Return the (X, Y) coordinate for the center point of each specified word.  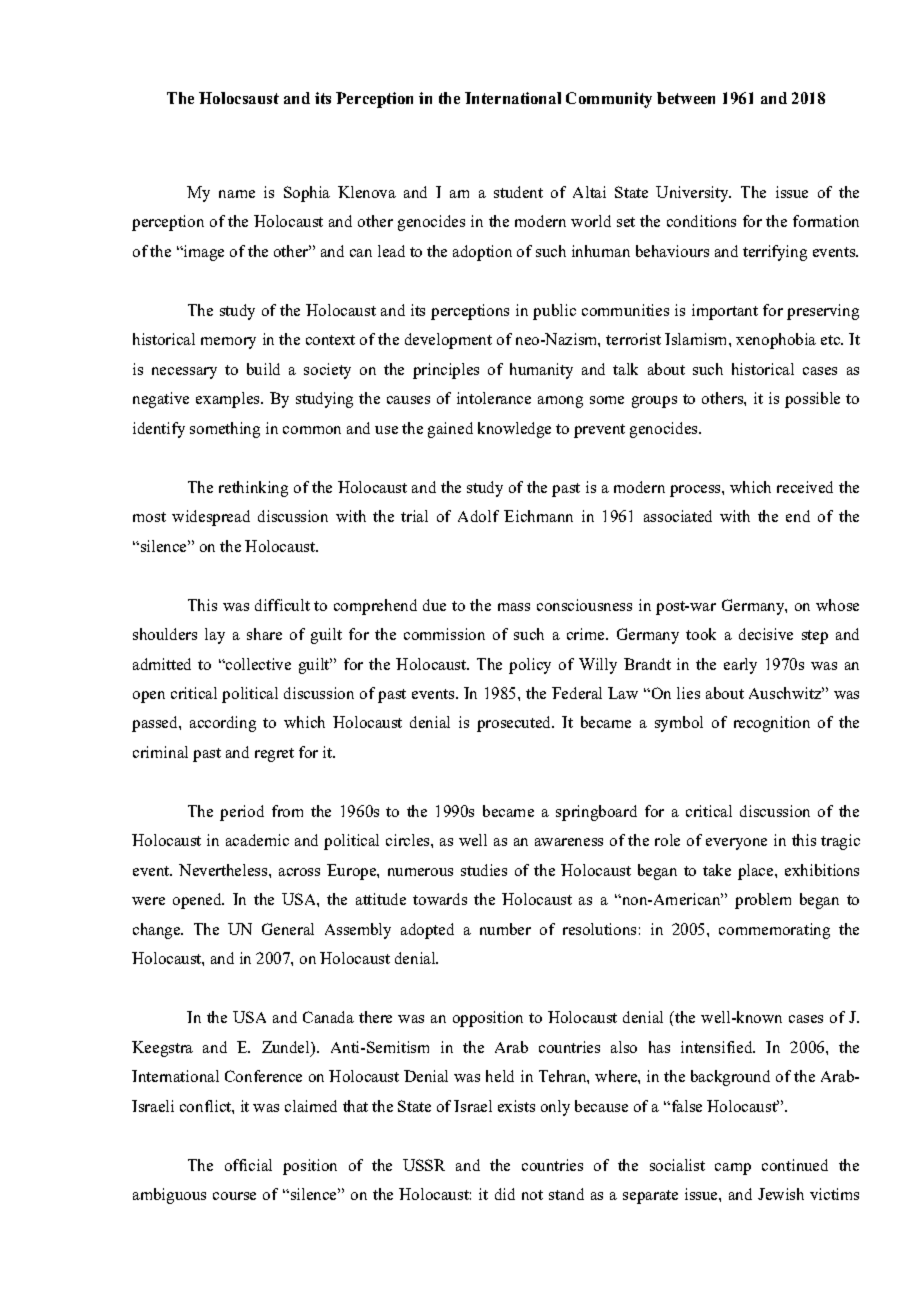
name (237, 194)
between (686, 98)
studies (484, 870)
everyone (736, 844)
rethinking (253, 489)
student (518, 192)
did (505, 1194)
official (248, 1165)
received (805, 487)
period (242, 813)
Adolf (478, 516)
